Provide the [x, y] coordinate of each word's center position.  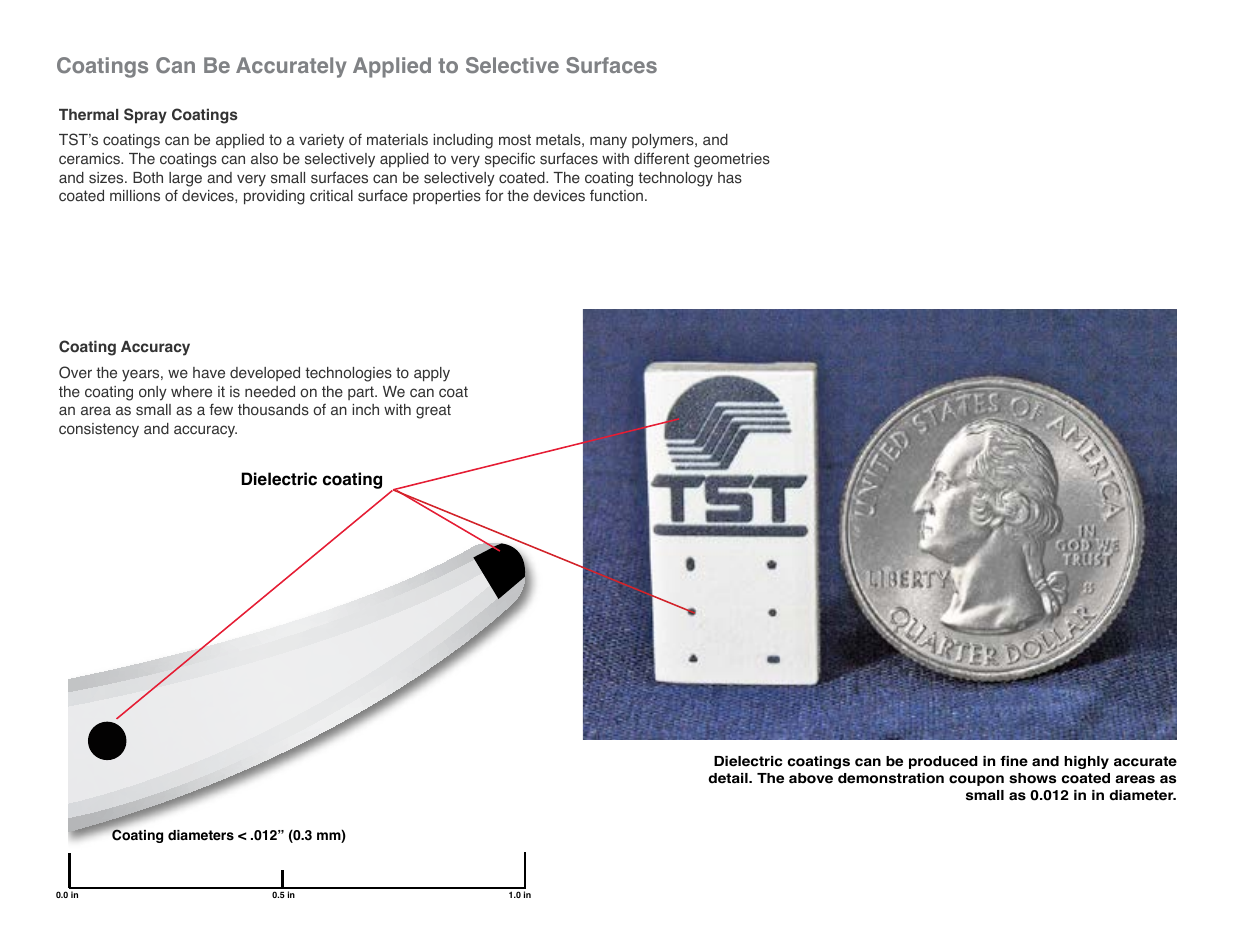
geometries [732, 160]
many [608, 142]
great [433, 411]
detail [729, 778]
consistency [99, 430]
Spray [145, 116]
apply [432, 374]
